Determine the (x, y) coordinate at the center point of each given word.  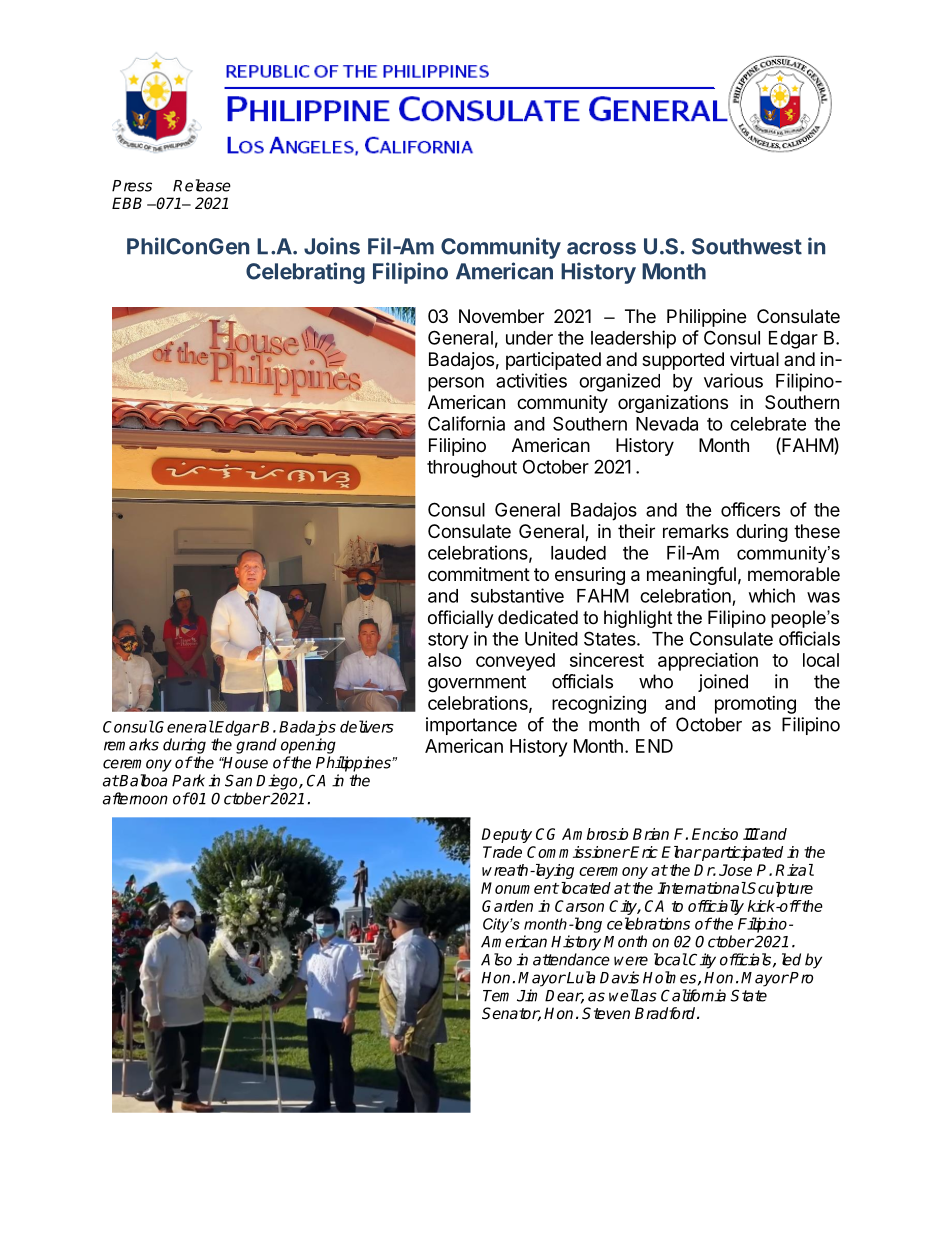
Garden (507, 906)
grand (256, 746)
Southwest (747, 246)
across (601, 248)
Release (202, 185)
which (772, 595)
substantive (517, 595)
